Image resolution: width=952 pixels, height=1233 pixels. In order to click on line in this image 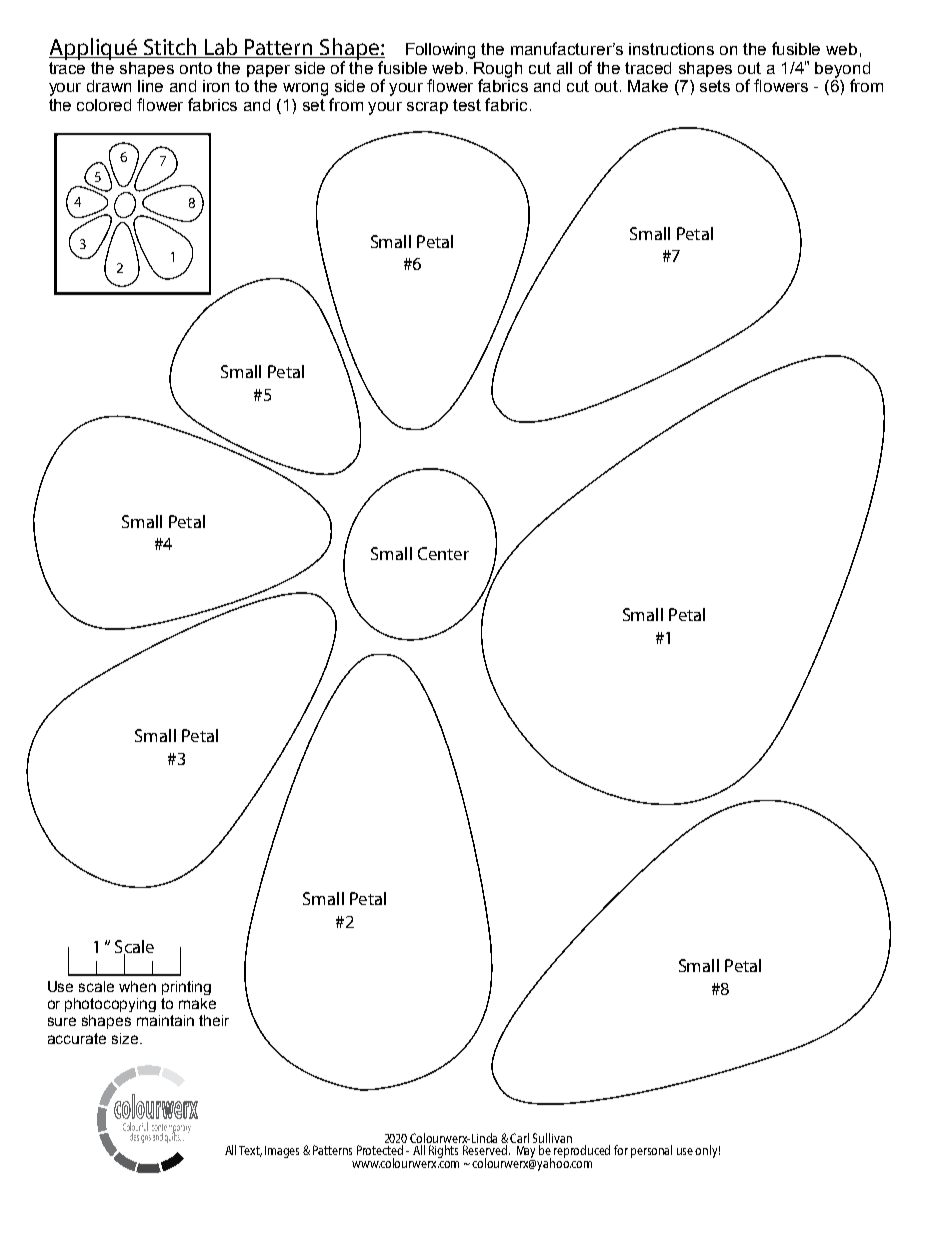, I will do `click(150, 86)`.
